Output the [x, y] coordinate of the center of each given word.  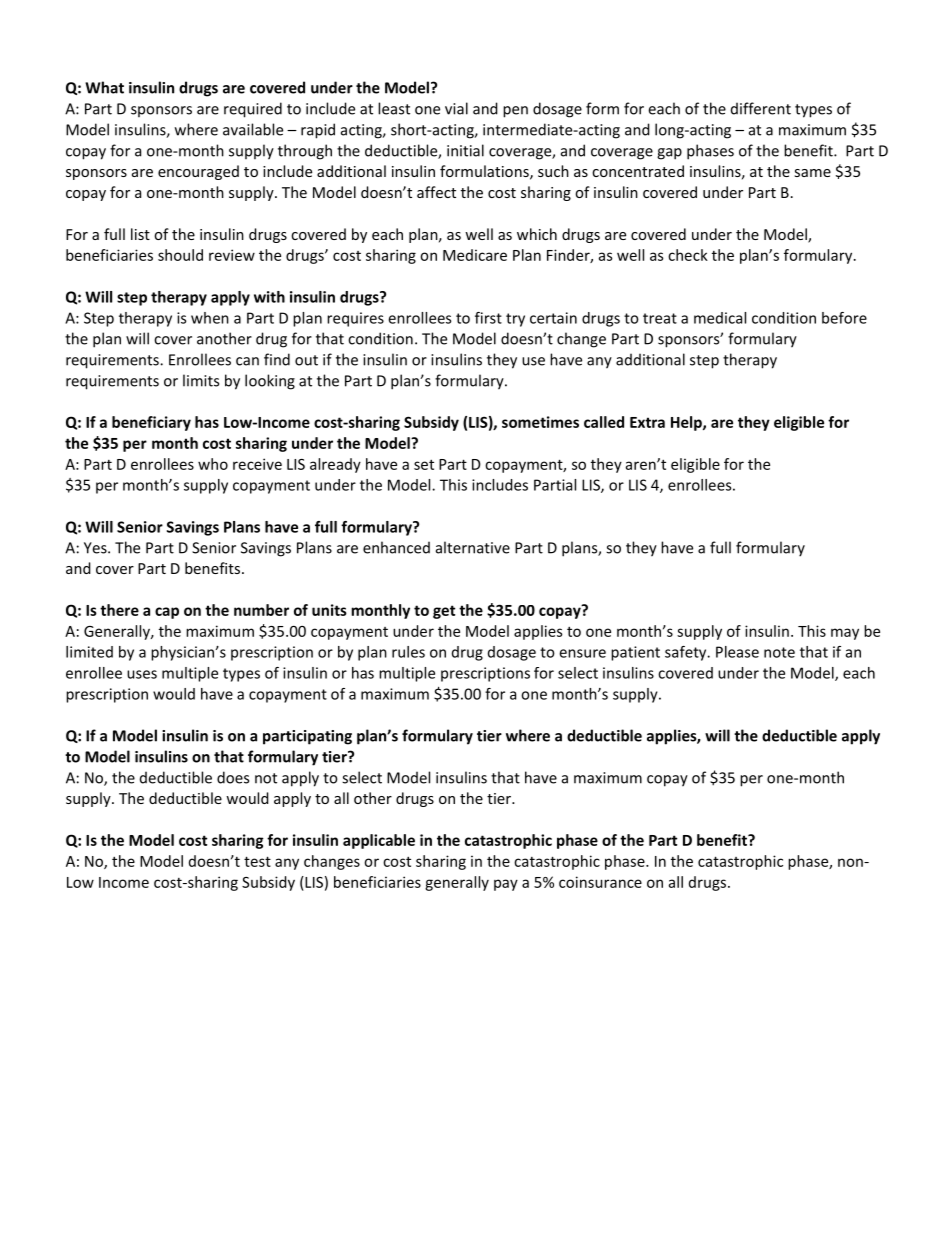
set [424, 464]
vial [456, 108]
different [761, 108]
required [253, 110]
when [210, 318]
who [213, 464]
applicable [379, 841]
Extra [647, 422]
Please [737, 652]
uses [142, 674]
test [257, 861]
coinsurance [600, 882]
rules [408, 652]
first [488, 318]
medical [720, 318]
